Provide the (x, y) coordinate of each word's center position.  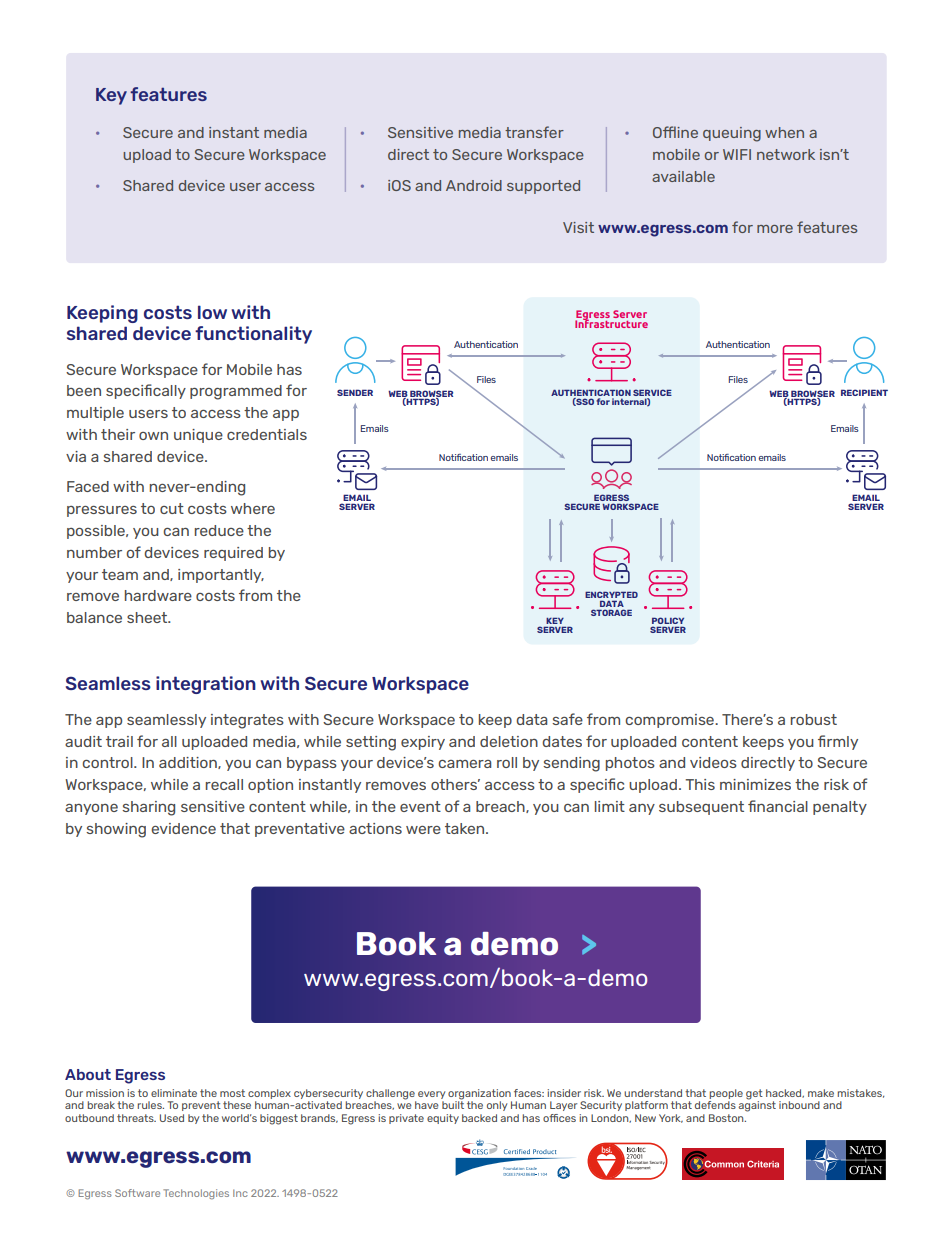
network (786, 154)
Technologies (196, 1194)
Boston (727, 1118)
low (212, 312)
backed (479, 1118)
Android (474, 185)
